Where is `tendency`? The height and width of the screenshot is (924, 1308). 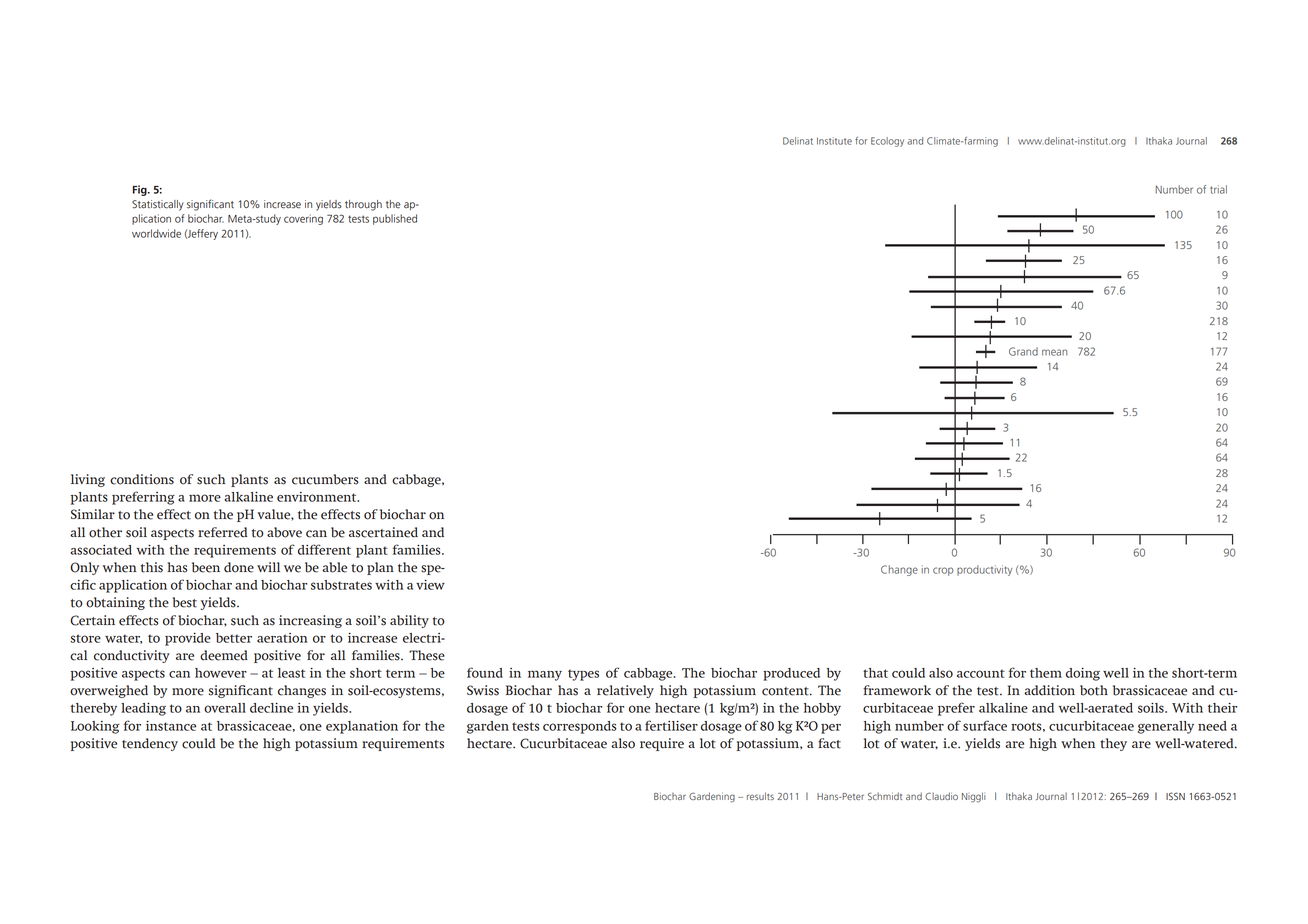
tendency is located at coordinates (150, 744).
